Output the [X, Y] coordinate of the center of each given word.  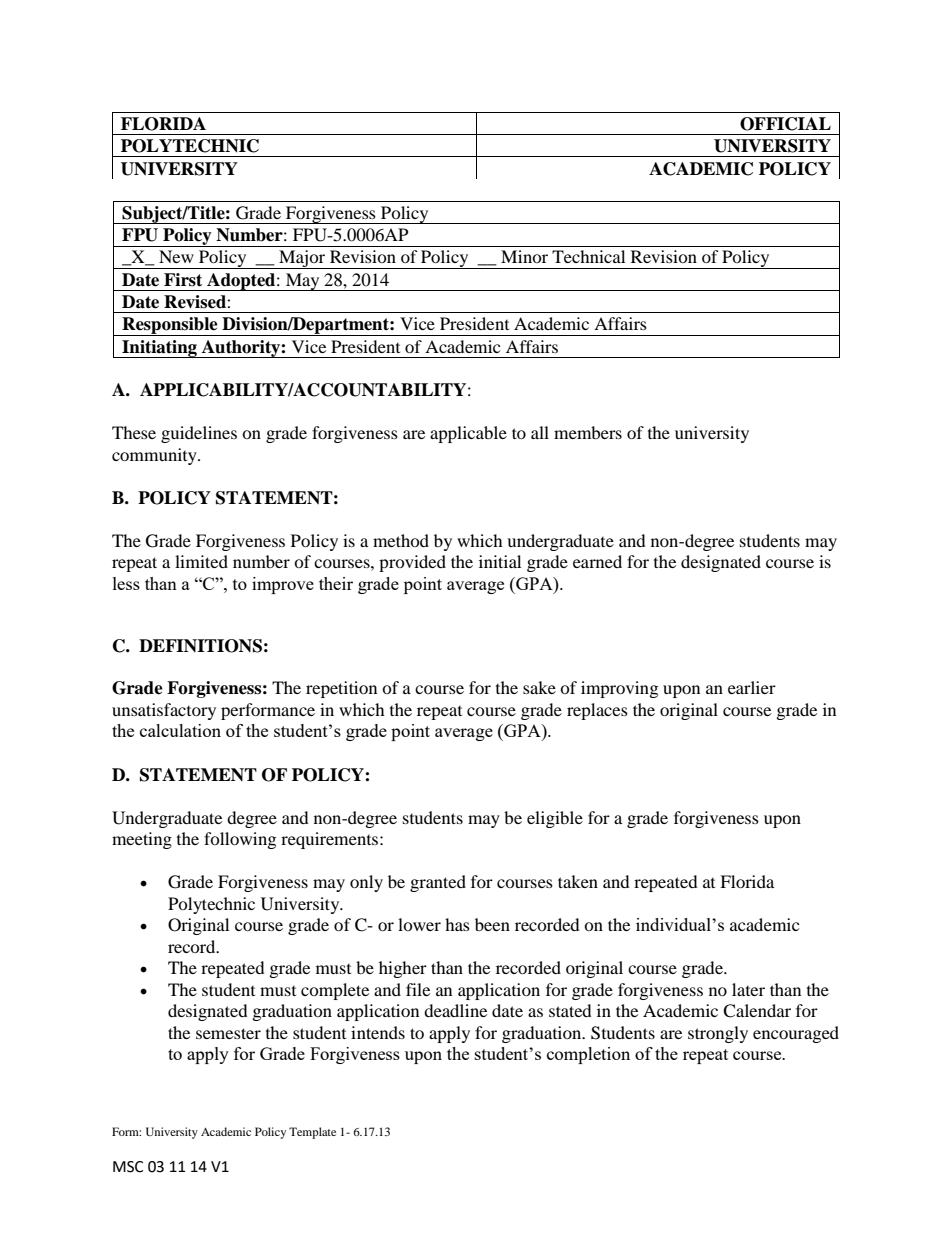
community [155, 456]
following [240, 840]
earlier [752, 687]
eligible [555, 819]
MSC [128, 1167]
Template [312, 1133]
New [176, 256]
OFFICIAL [785, 124]
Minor [524, 256]
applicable [468, 434]
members [588, 432]
